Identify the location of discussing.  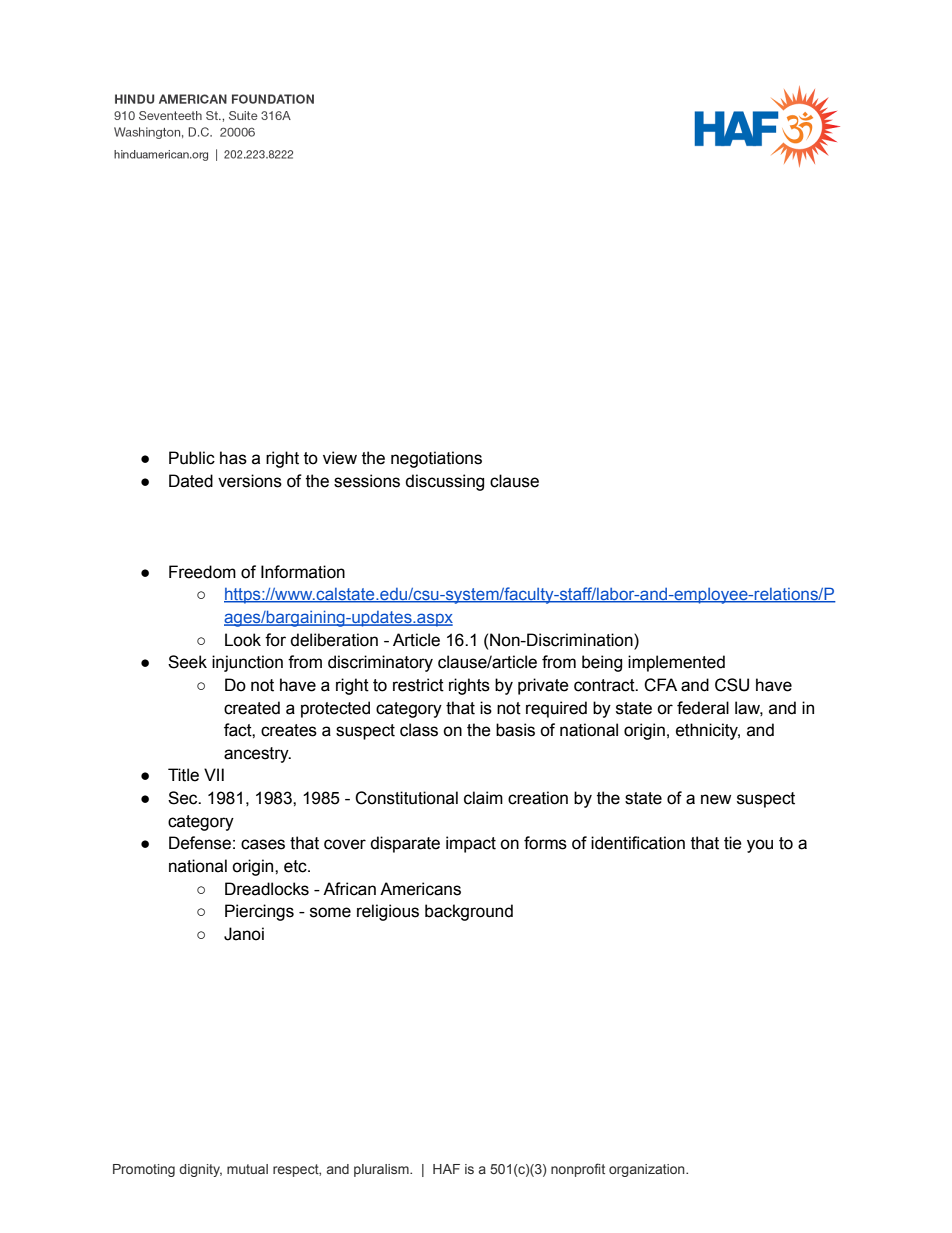
(444, 482).
